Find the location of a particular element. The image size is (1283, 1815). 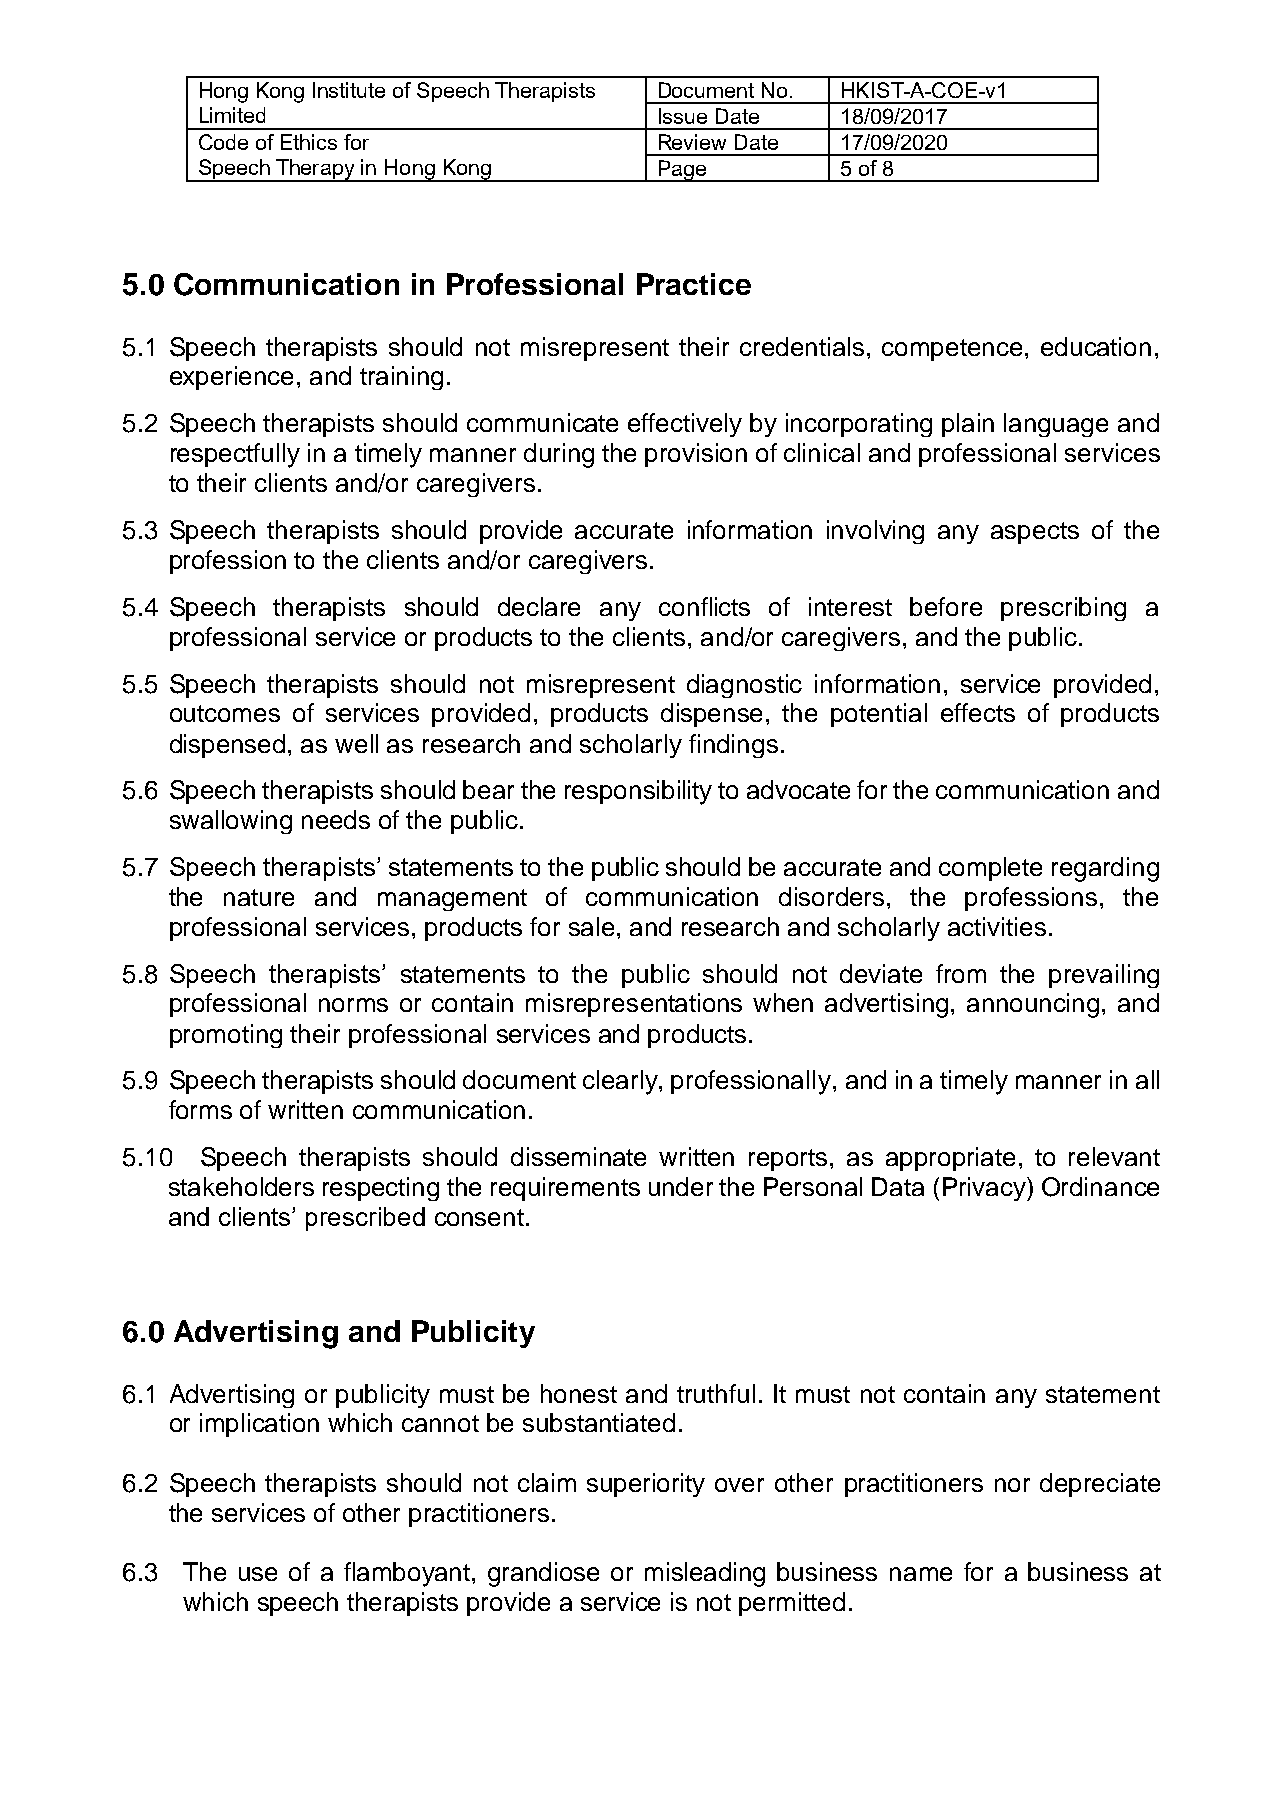

sale is located at coordinates (593, 926).
